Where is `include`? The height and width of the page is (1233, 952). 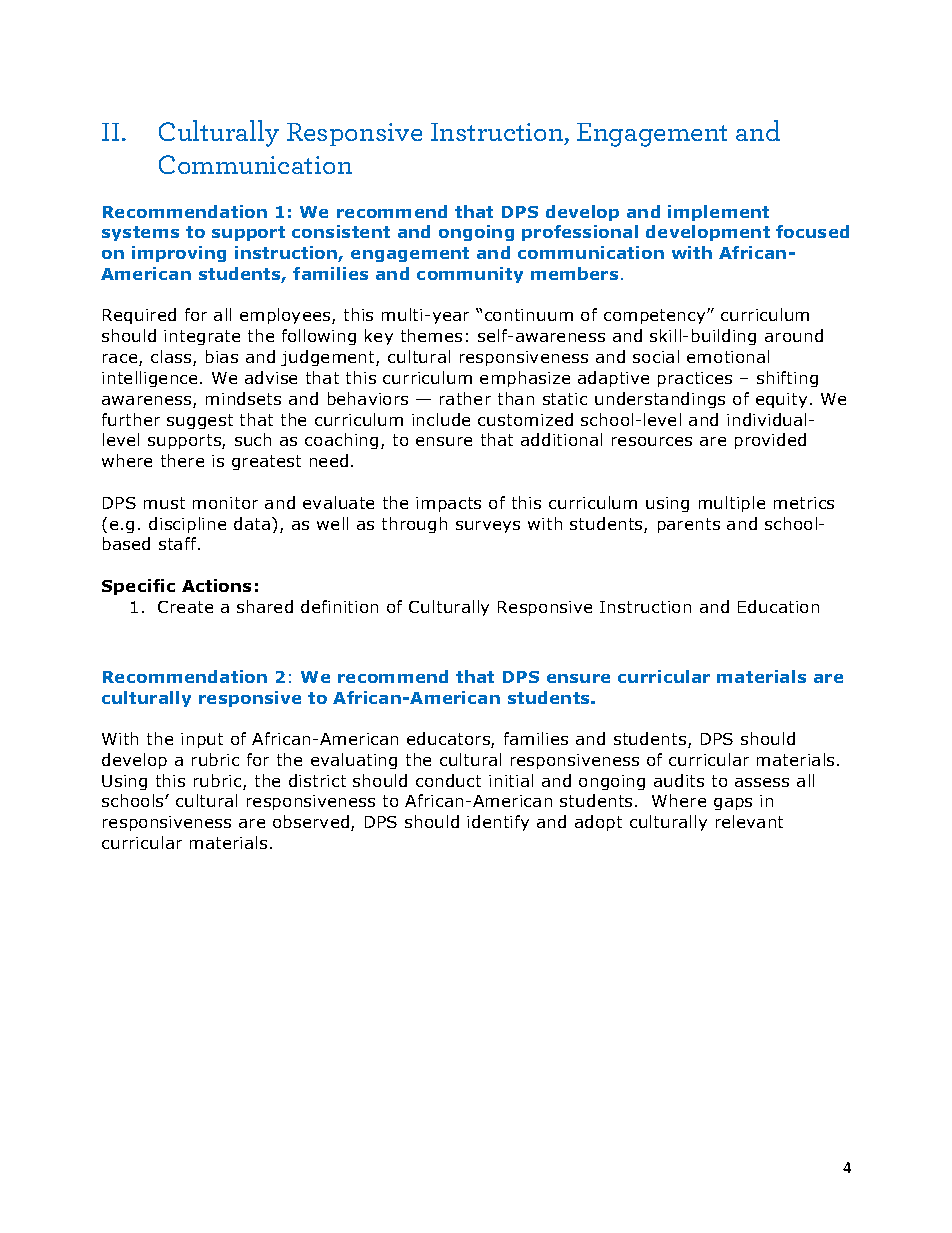 include is located at coordinates (441, 419).
